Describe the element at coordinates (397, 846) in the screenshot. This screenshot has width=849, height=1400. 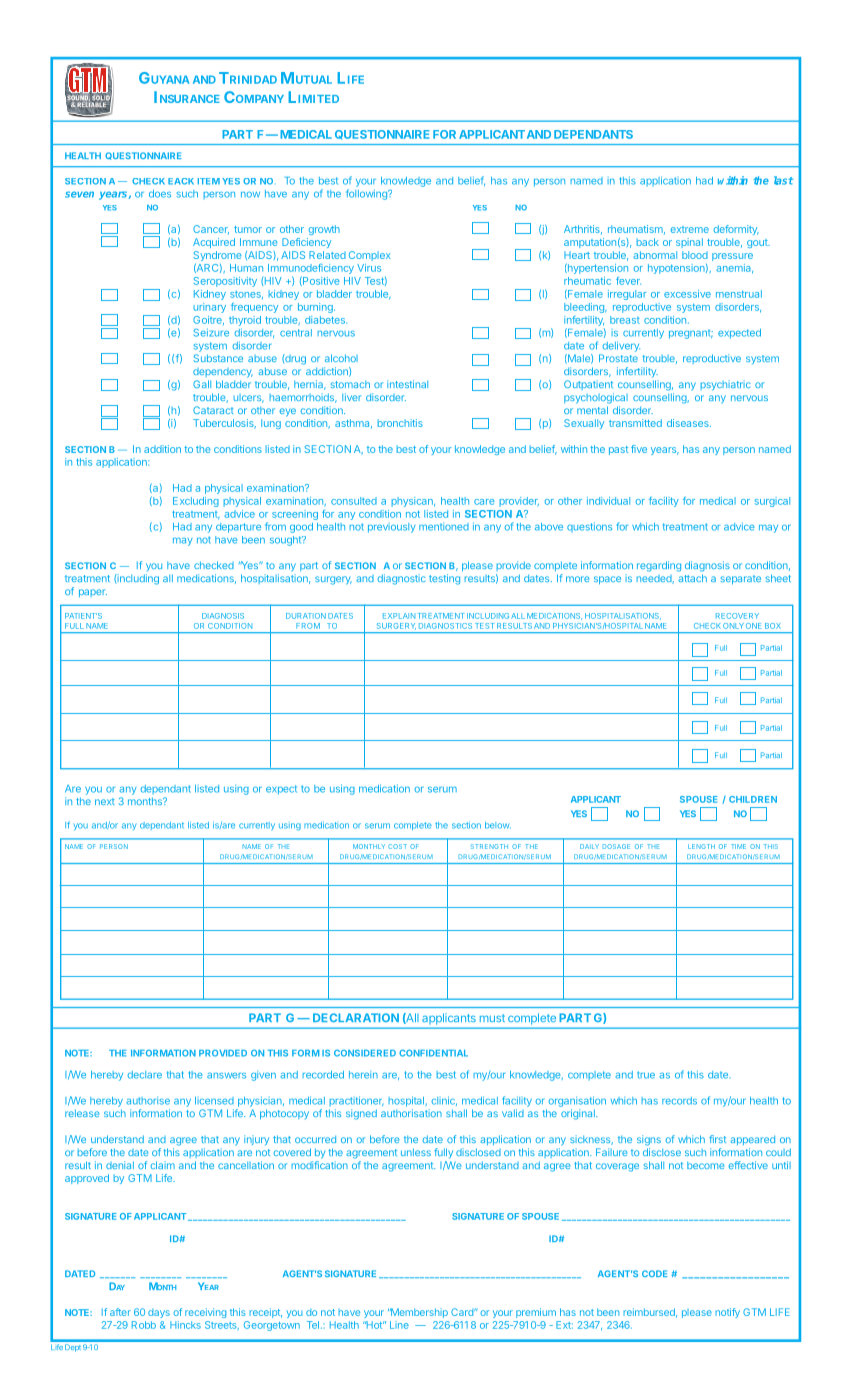
I see `COST` at that location.
